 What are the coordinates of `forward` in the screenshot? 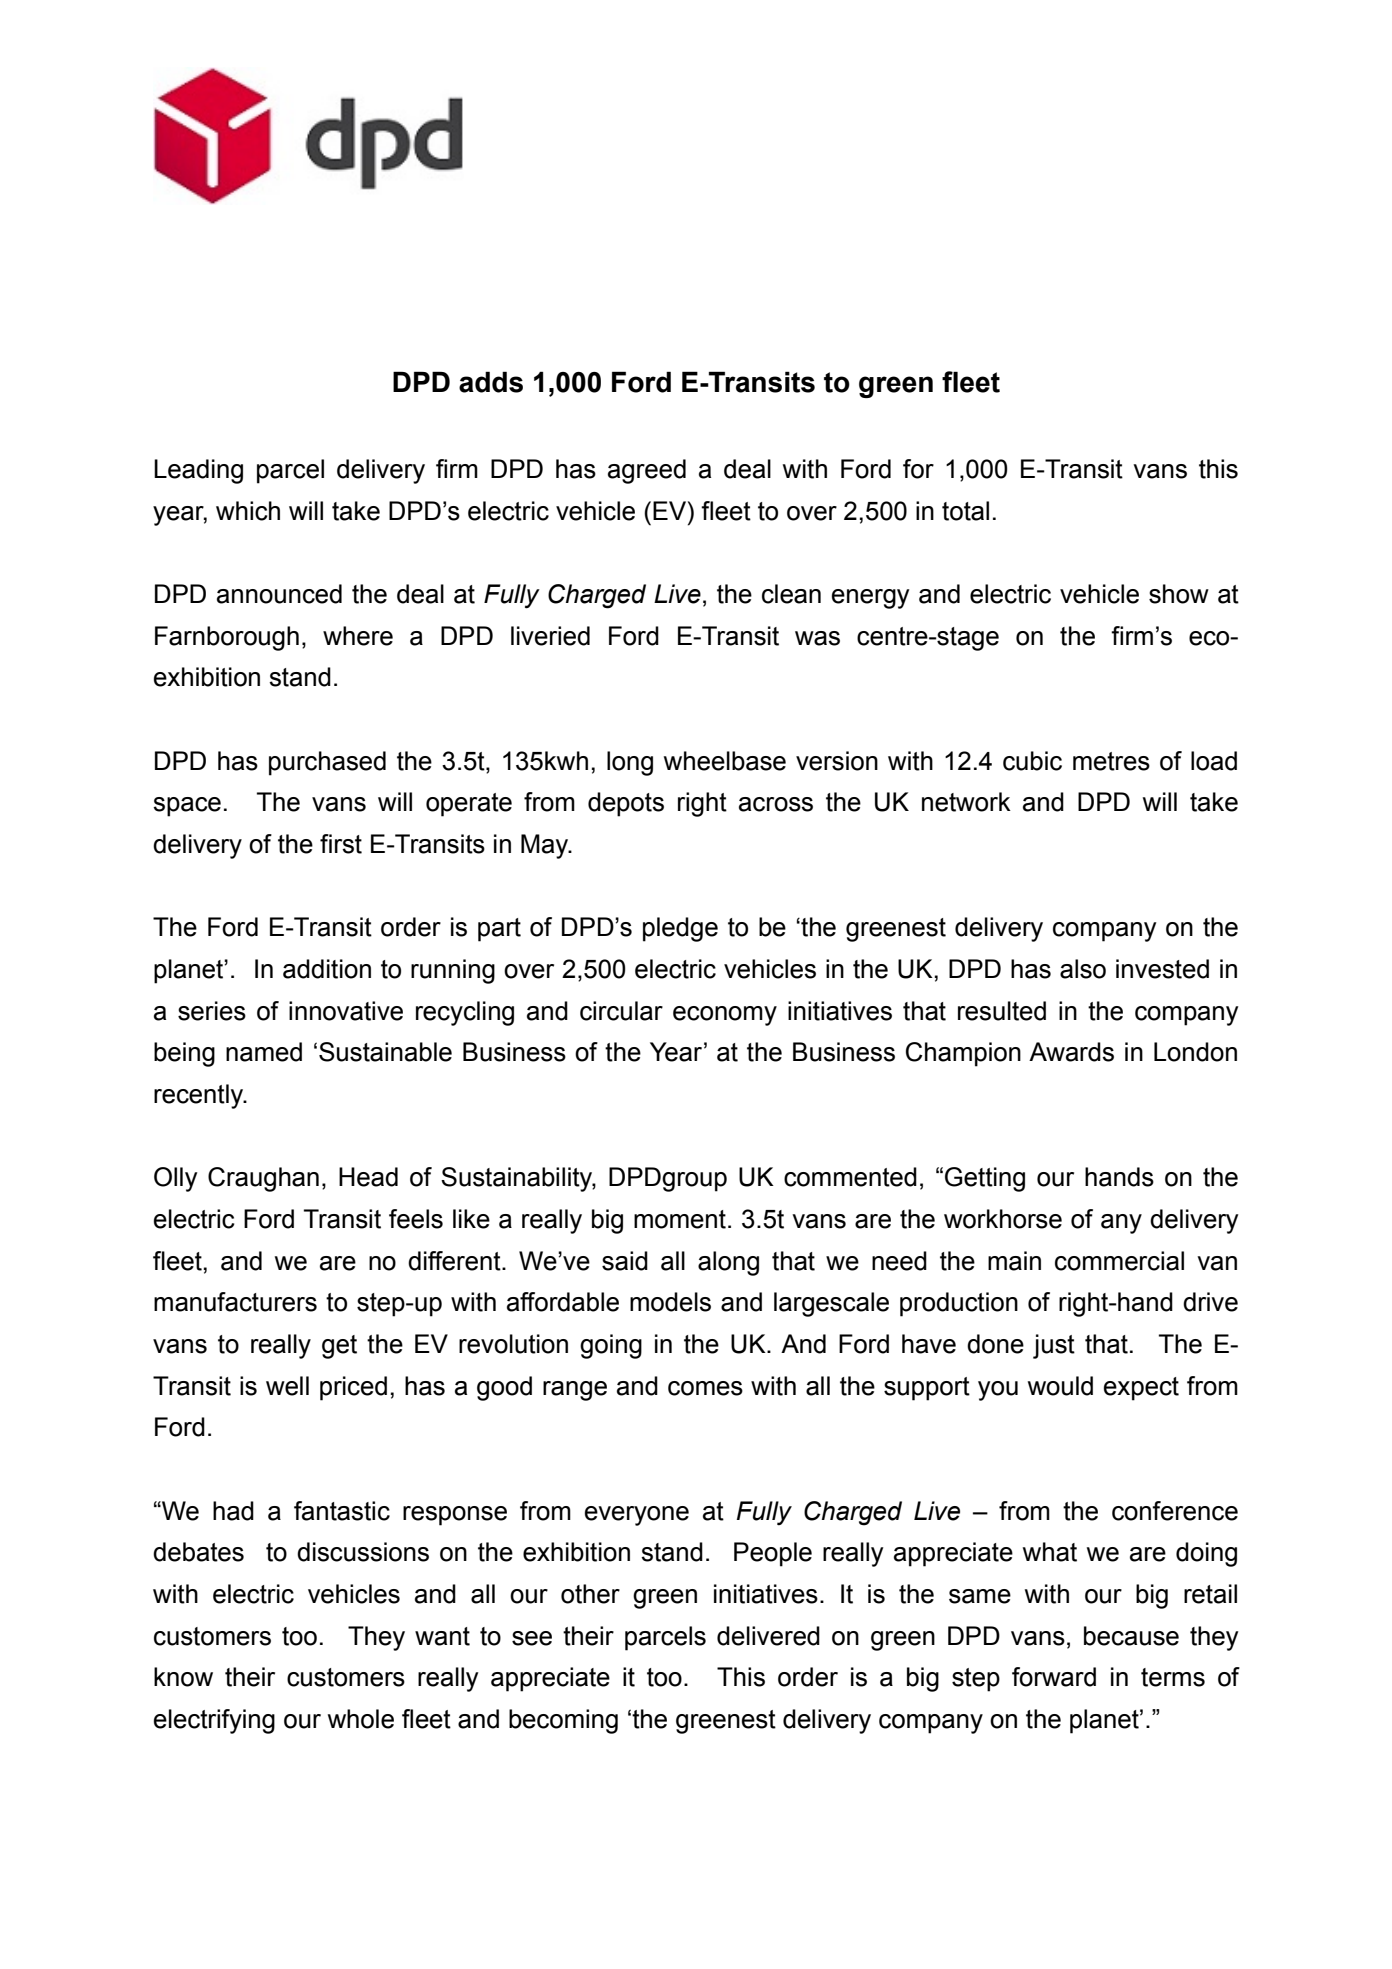 It's located at (1054, 1677).
